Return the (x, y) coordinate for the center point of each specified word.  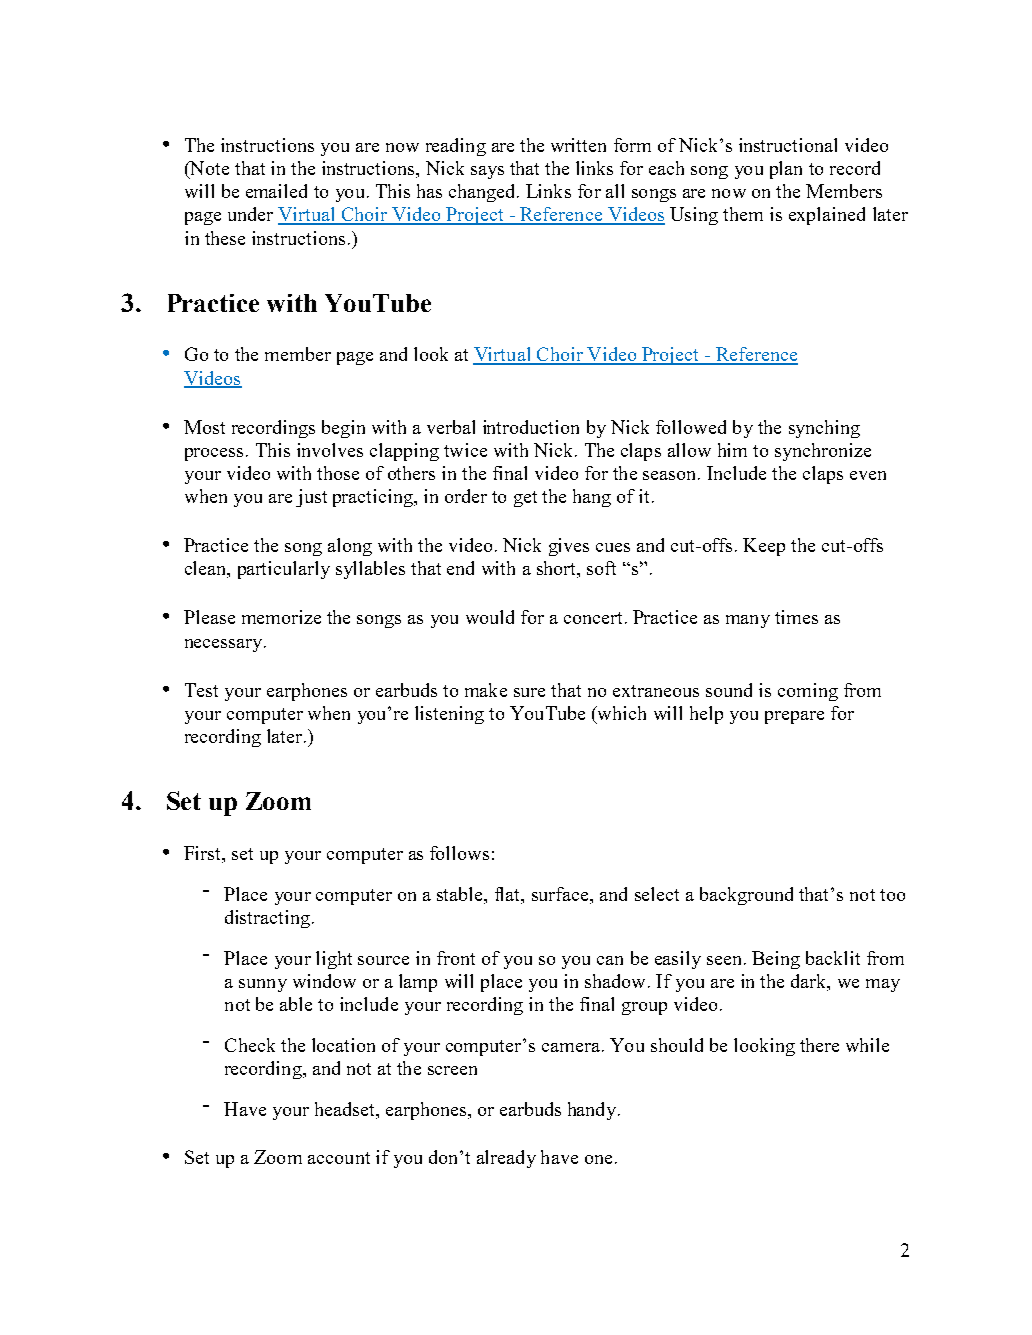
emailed (276, 191)
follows (459, 853)
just (311, 498)
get (525, 499)
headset (346, 1109)
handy (593, 1111)
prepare (794, 717)
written (578, 145)
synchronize (823, 452)
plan (786, 170)
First (203, 854)
